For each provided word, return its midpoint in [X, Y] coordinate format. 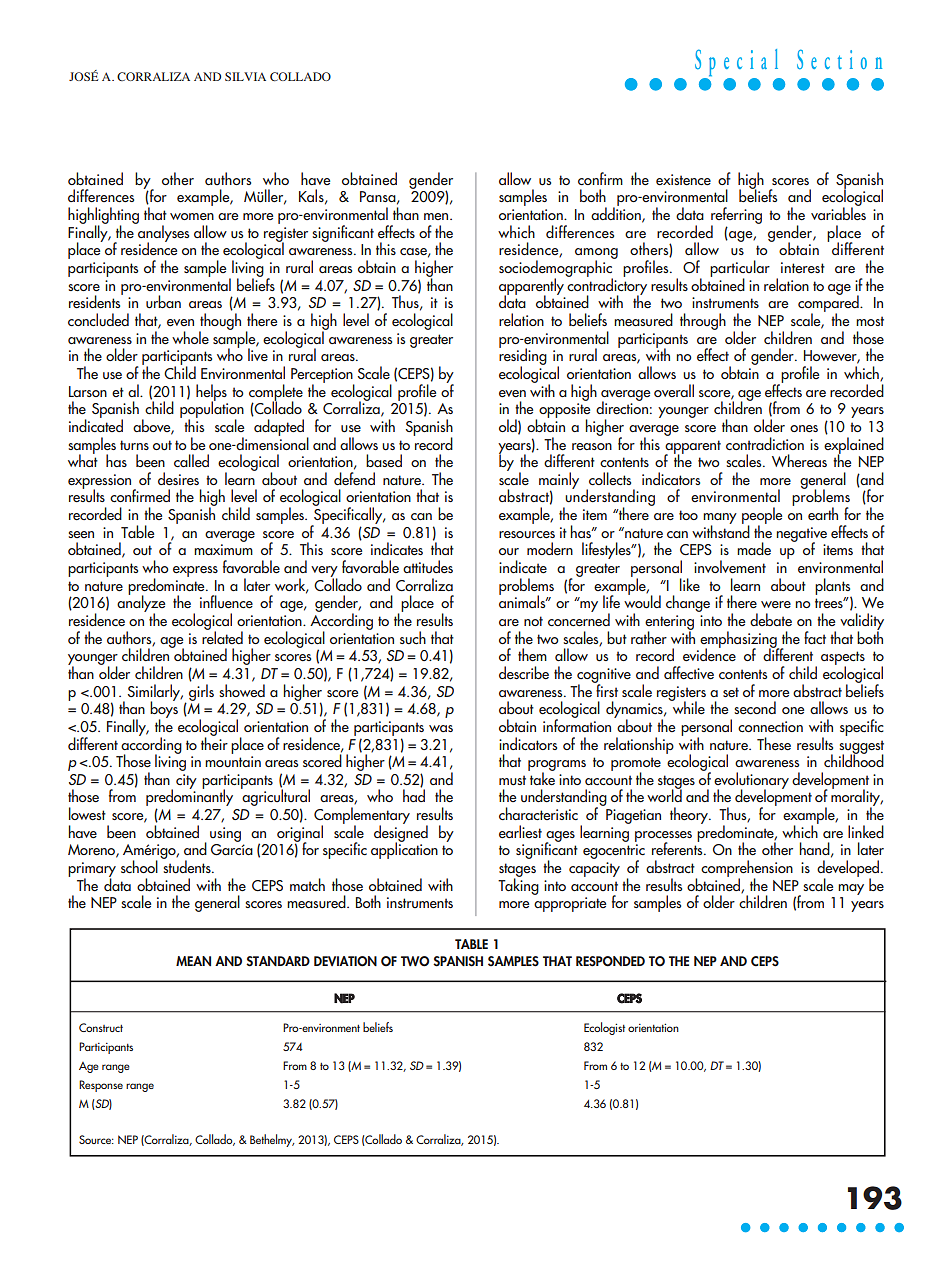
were [776, 605]
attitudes [428, 567]
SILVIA [245, 76]
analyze [141, 604]
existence [683, 180]
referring [736, 216]
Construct [101, 1027]
